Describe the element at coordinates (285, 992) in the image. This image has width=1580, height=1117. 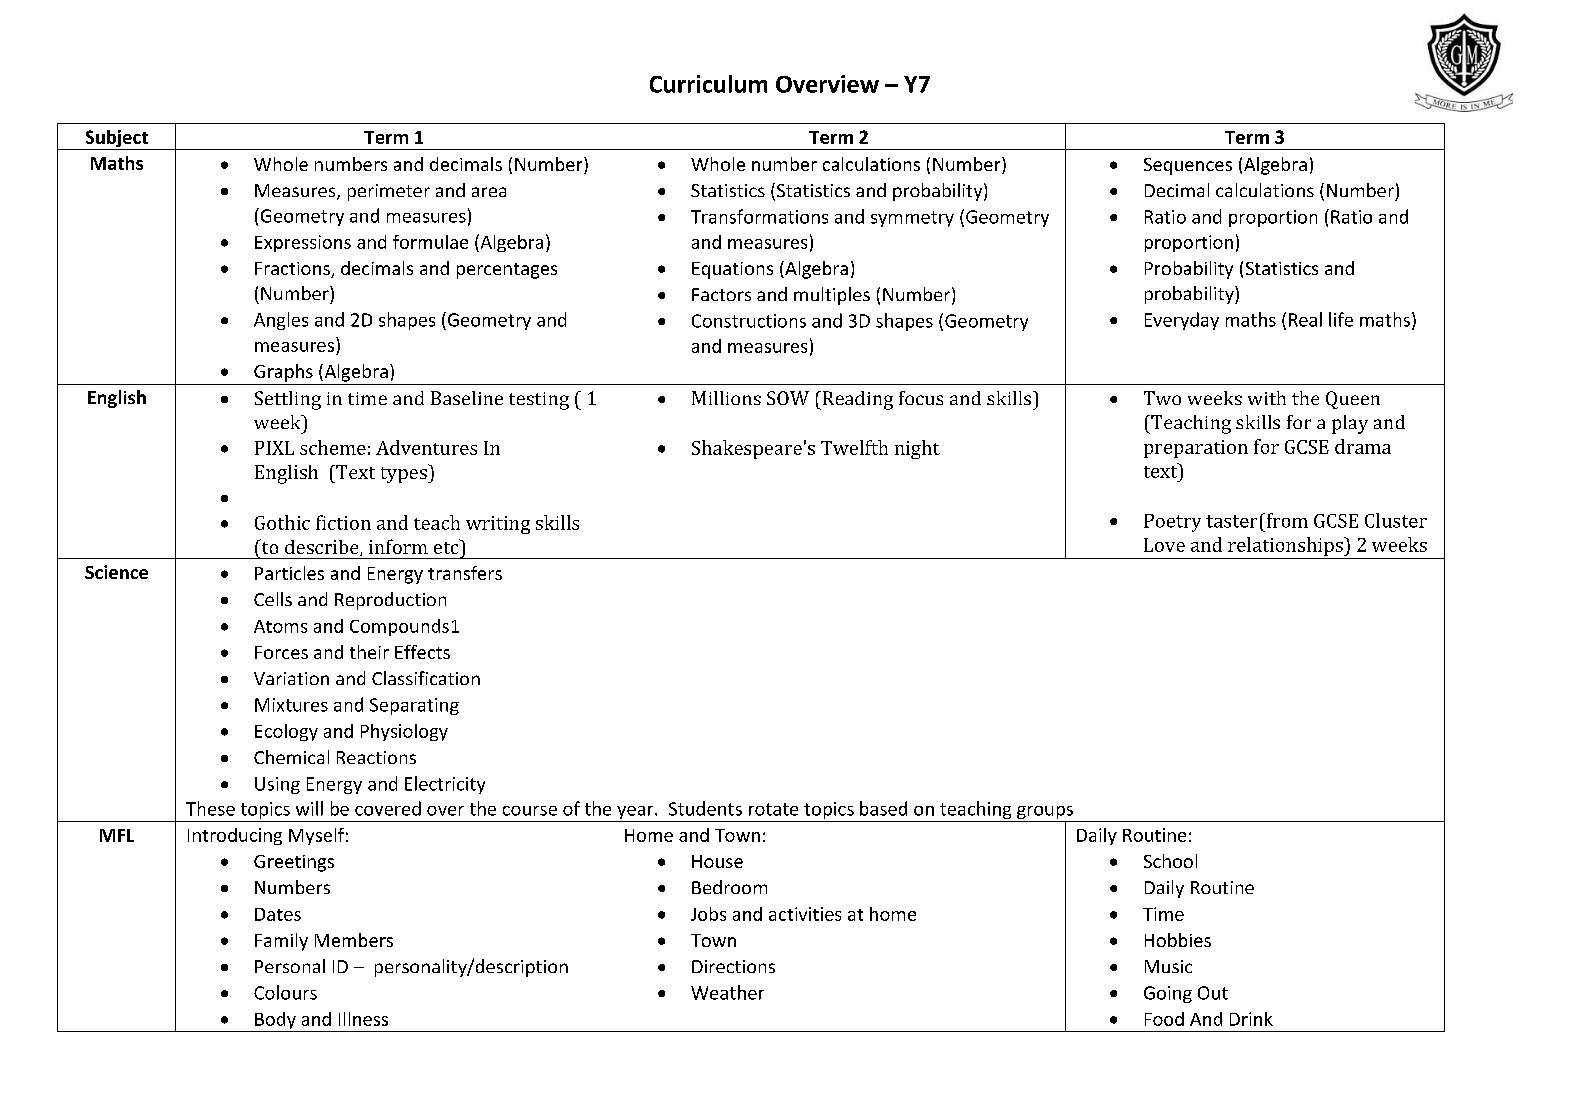
I see `Colours` at that location.
